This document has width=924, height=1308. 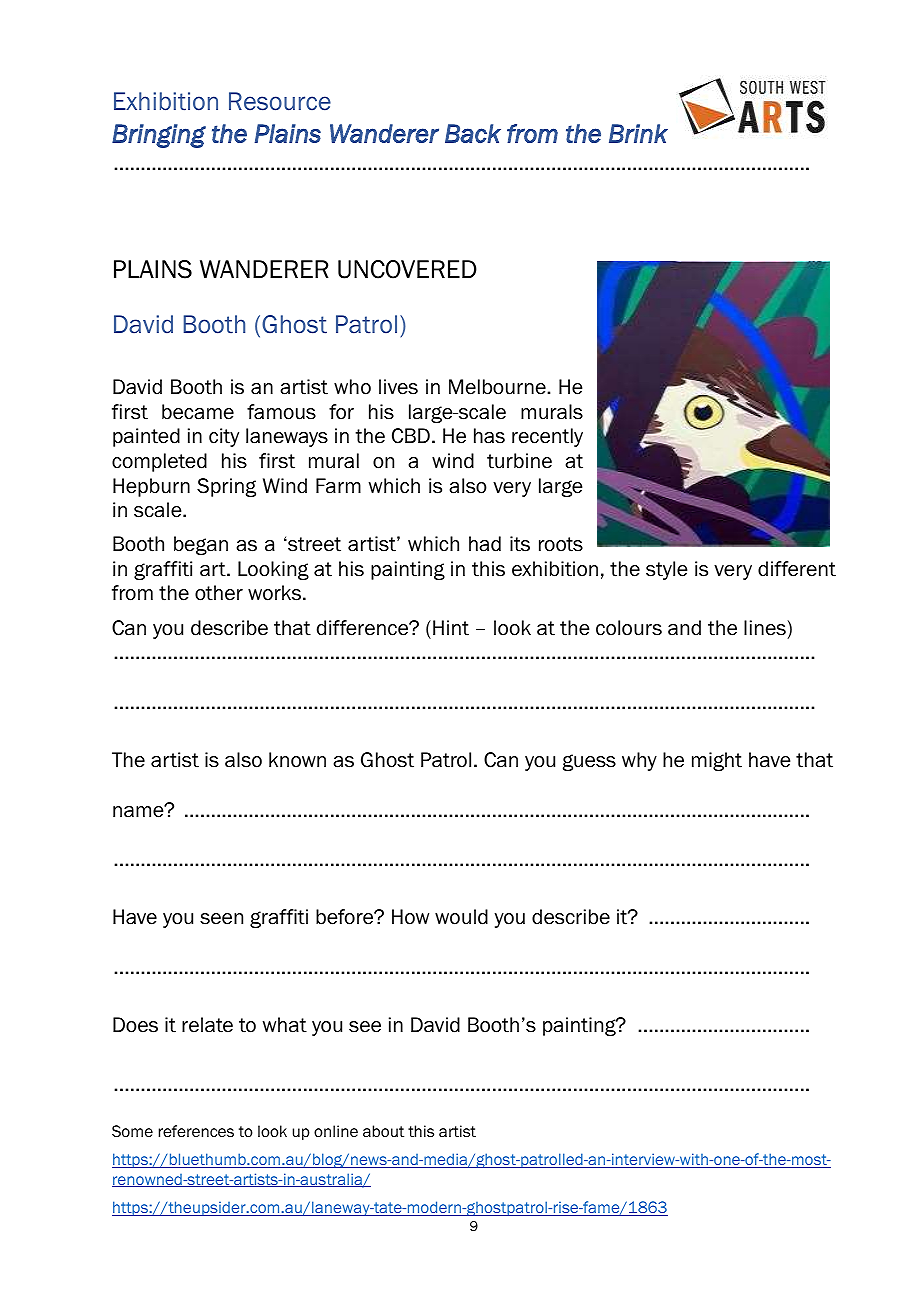 What do you see at coordinates (717, 761) in the document?
I see `might` at bounding box center [717, 761].
